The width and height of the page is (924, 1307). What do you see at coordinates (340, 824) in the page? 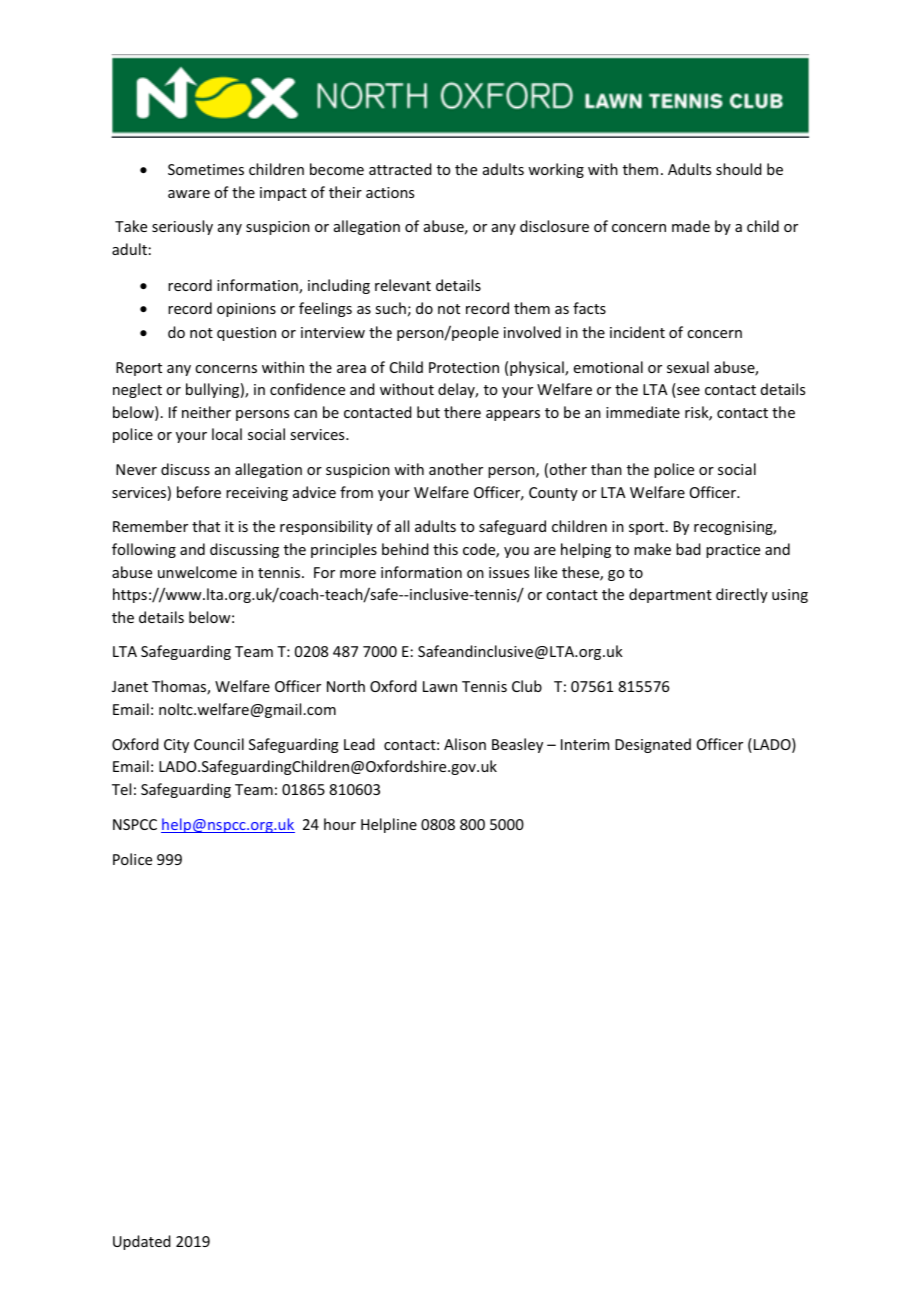
I see `hour` at bounding box center [340, 824].
